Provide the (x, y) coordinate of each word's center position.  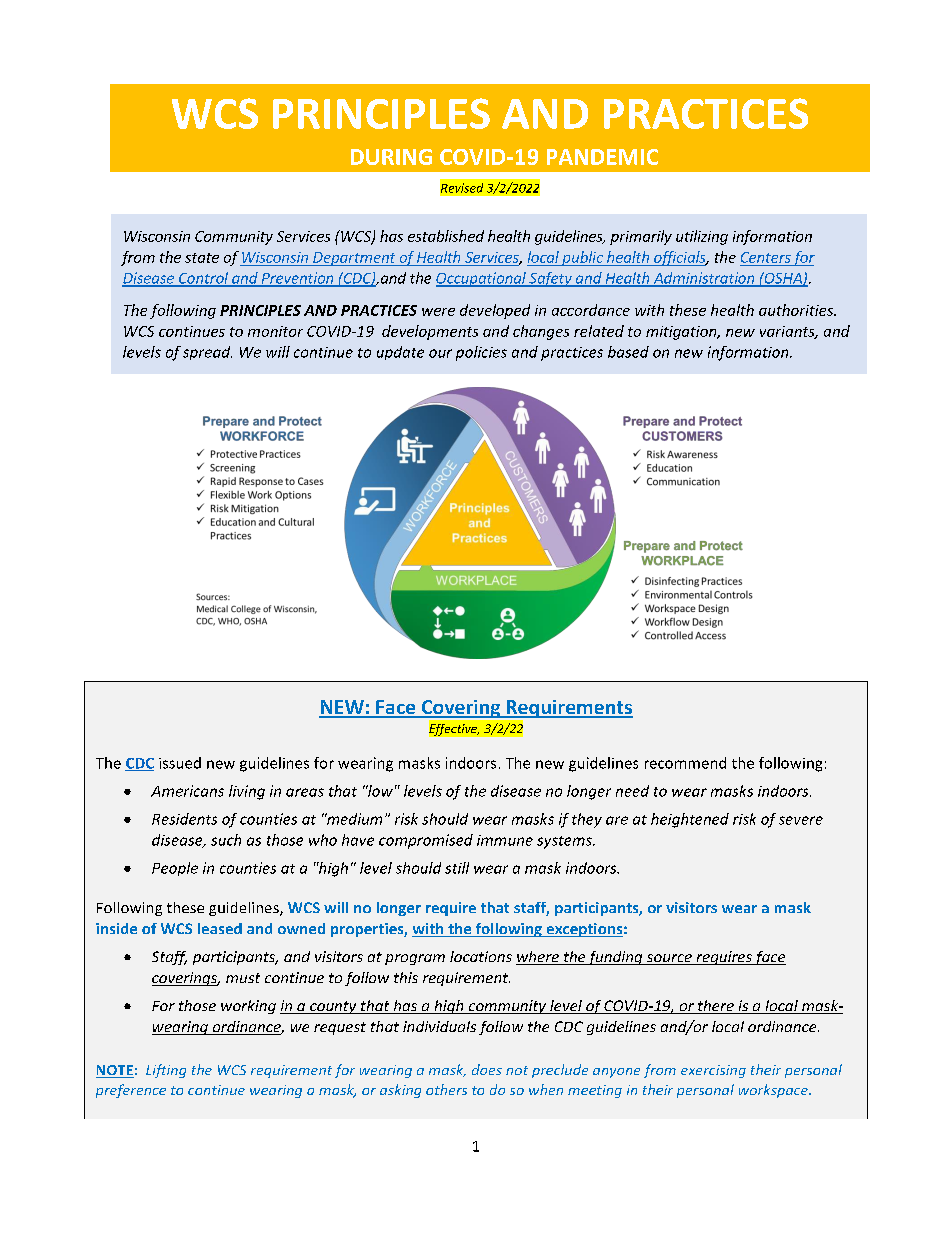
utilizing (702, 237)
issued (180, 763)
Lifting (166, 1071)
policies (481, 353)
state (202, 258)
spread (207, 353)
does (487, 1069)
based (628, 352)
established (446, 236)
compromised (426, 841)
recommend (685, 763)
